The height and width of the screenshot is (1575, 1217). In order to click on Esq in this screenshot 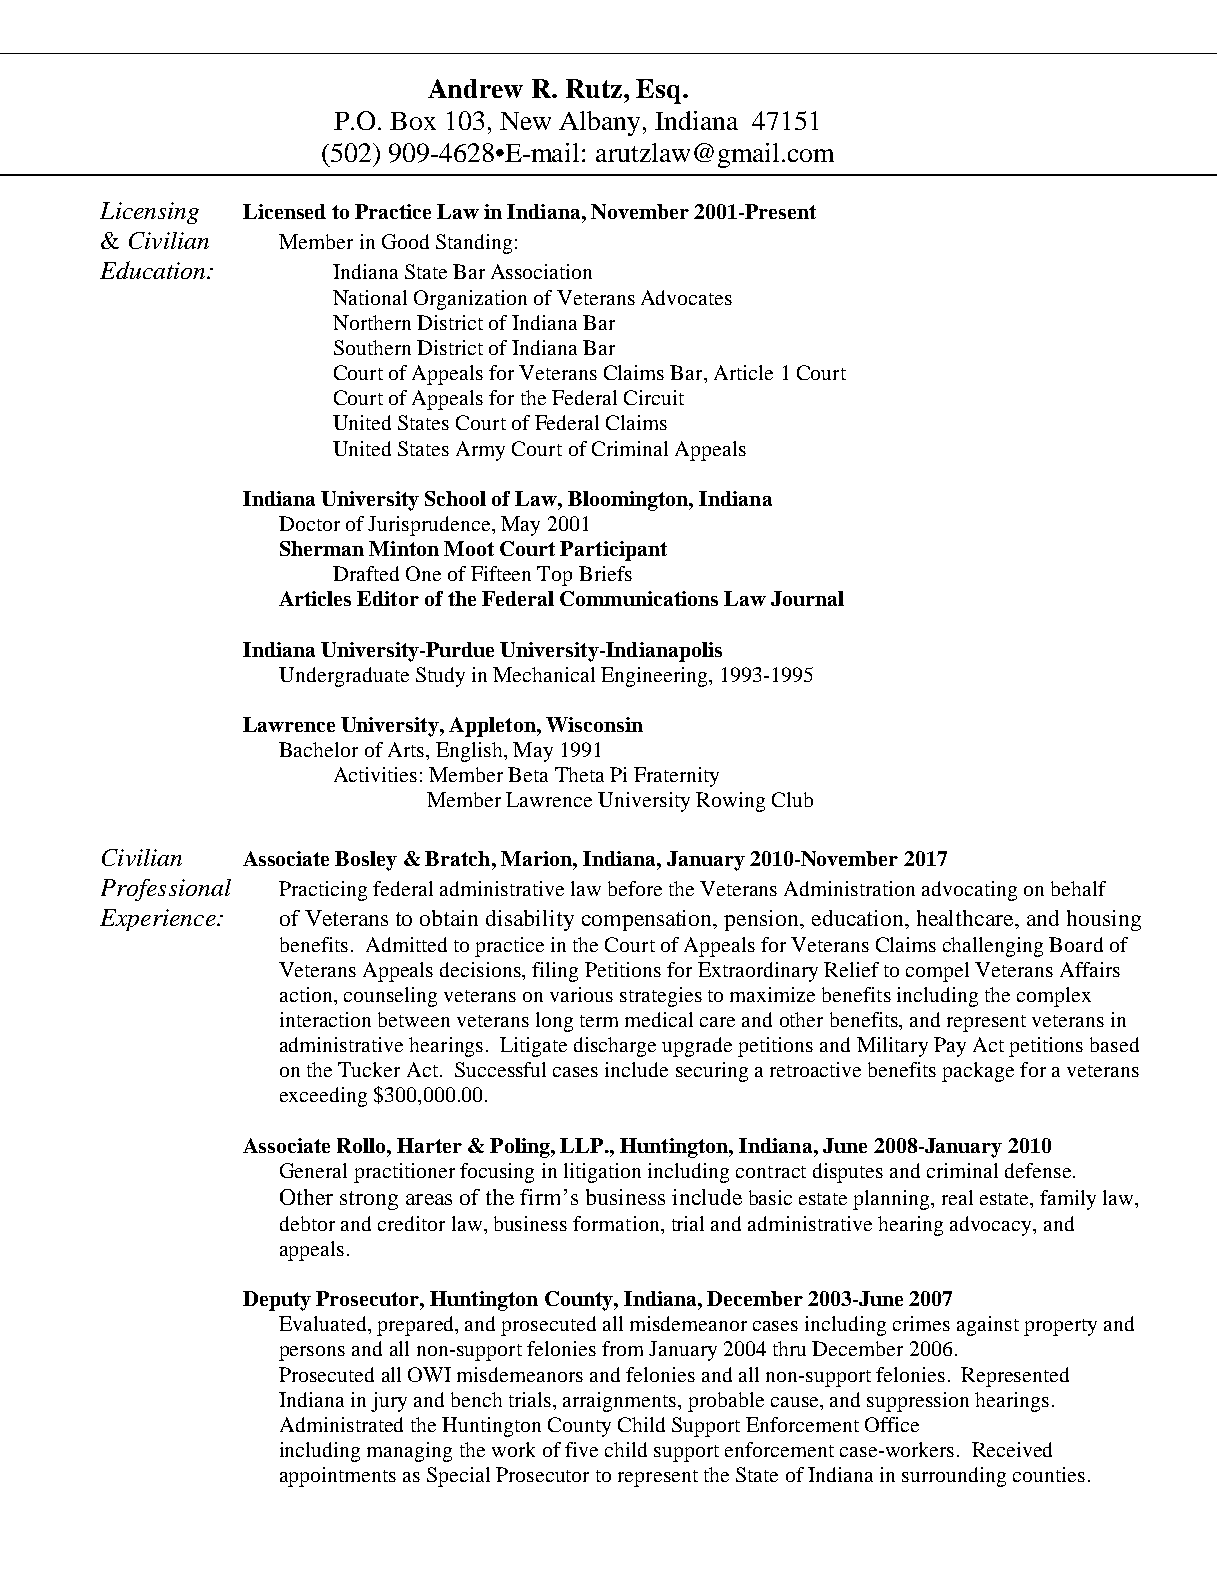, I will do `click(658, 91)`.
